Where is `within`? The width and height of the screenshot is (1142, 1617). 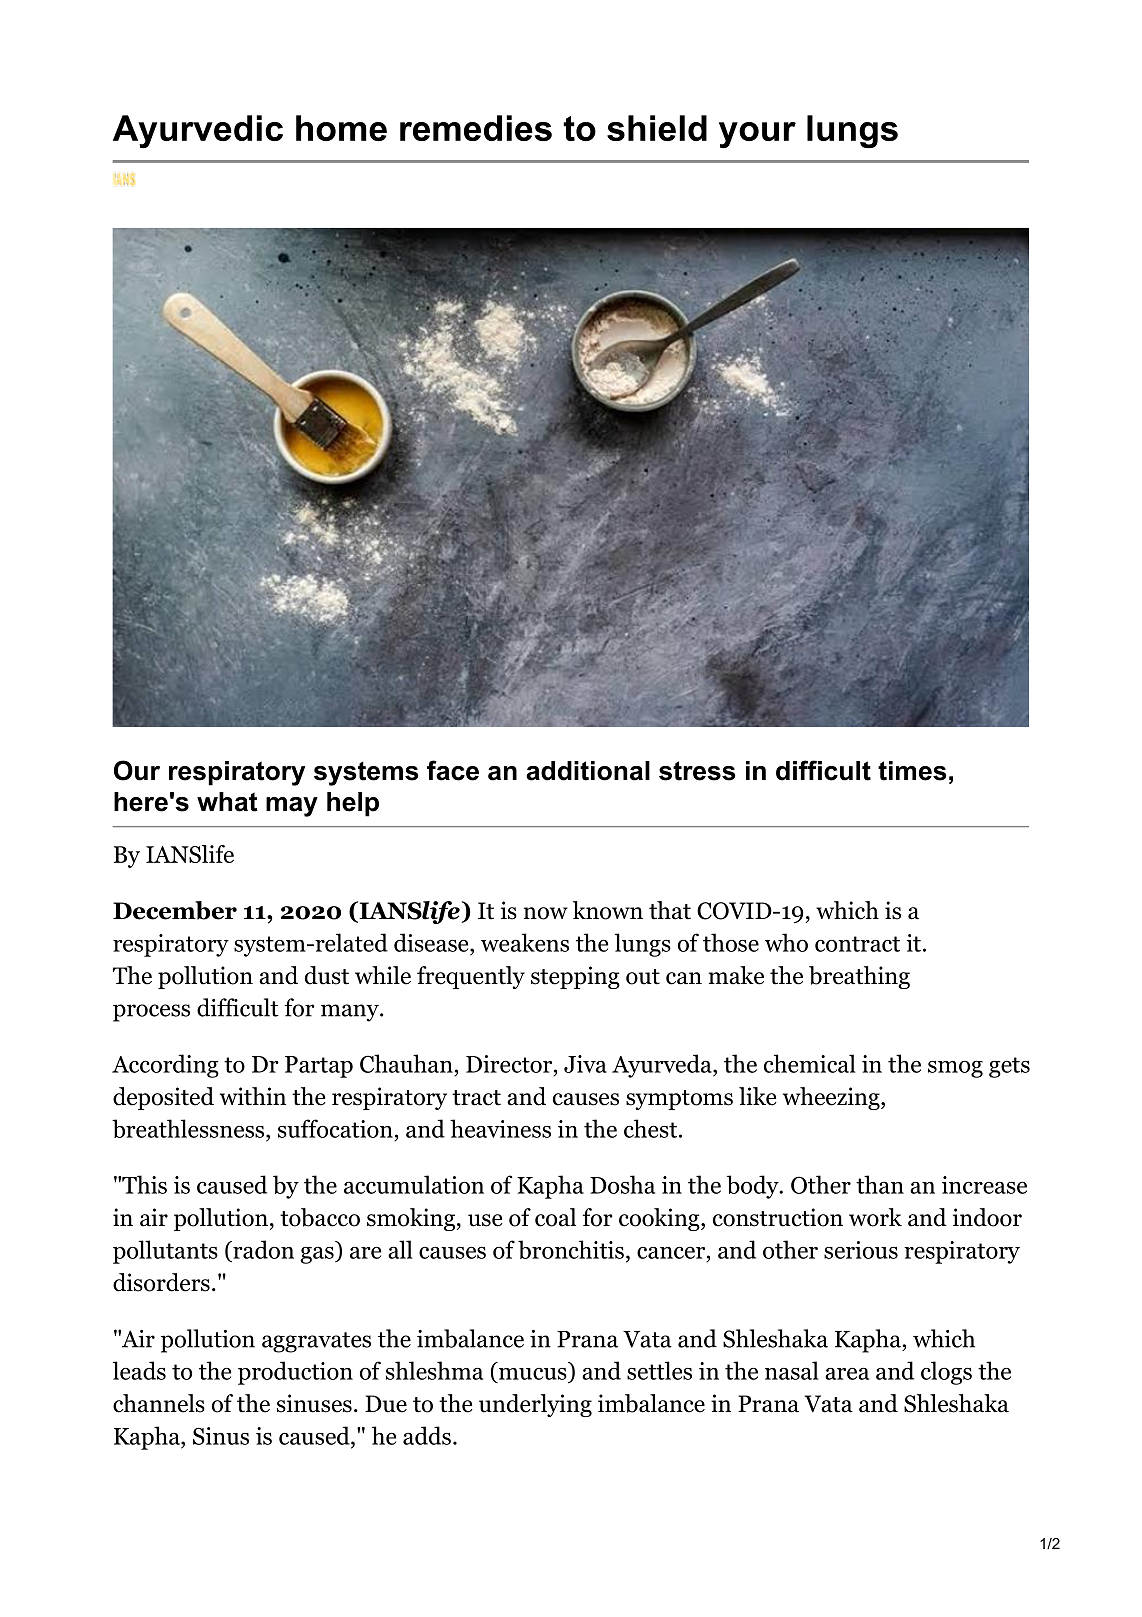 within is located at coordinates (253, 1096).
